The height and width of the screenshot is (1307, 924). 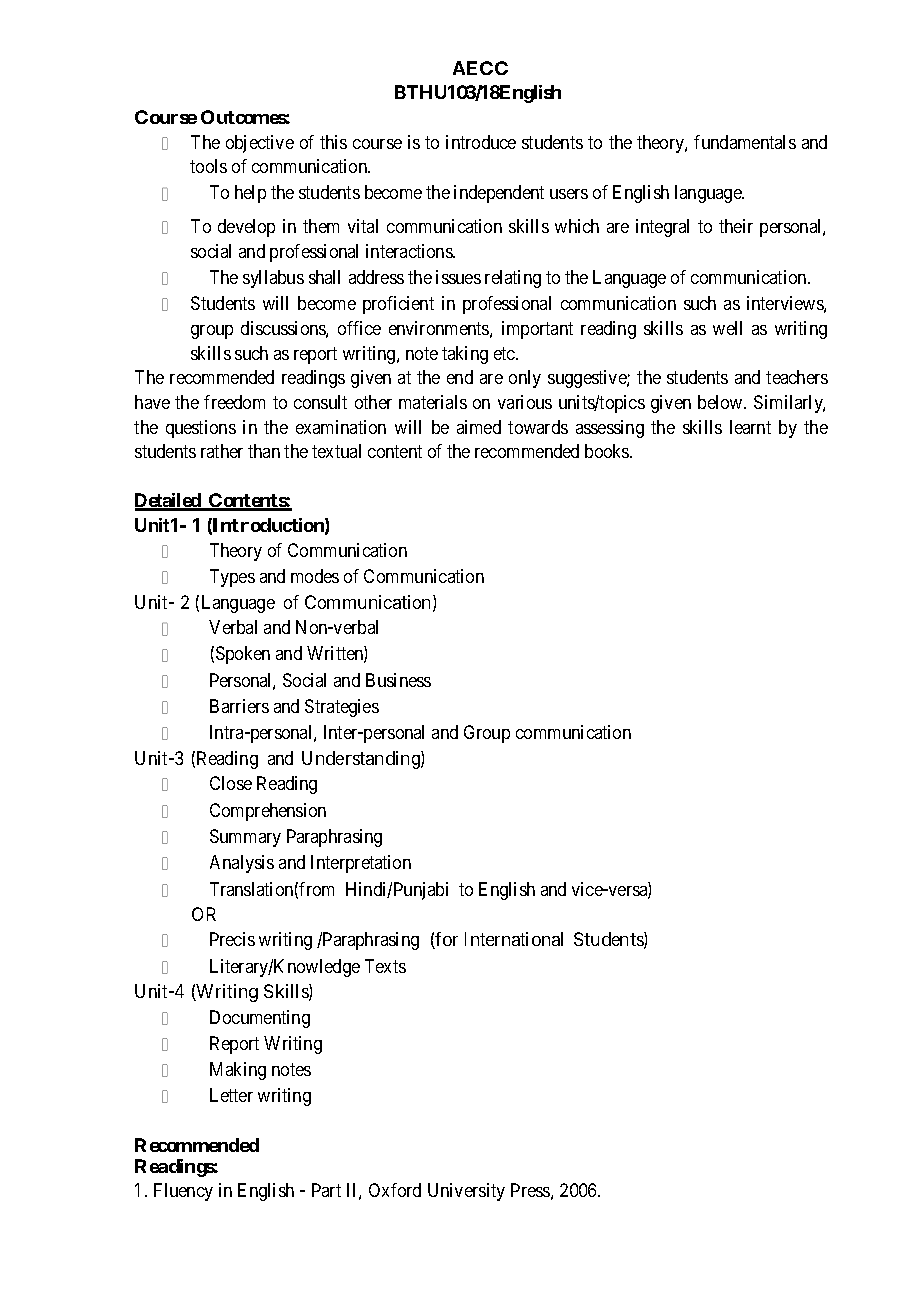 I want to click on Fluency, so click(x=183, y=1192).
